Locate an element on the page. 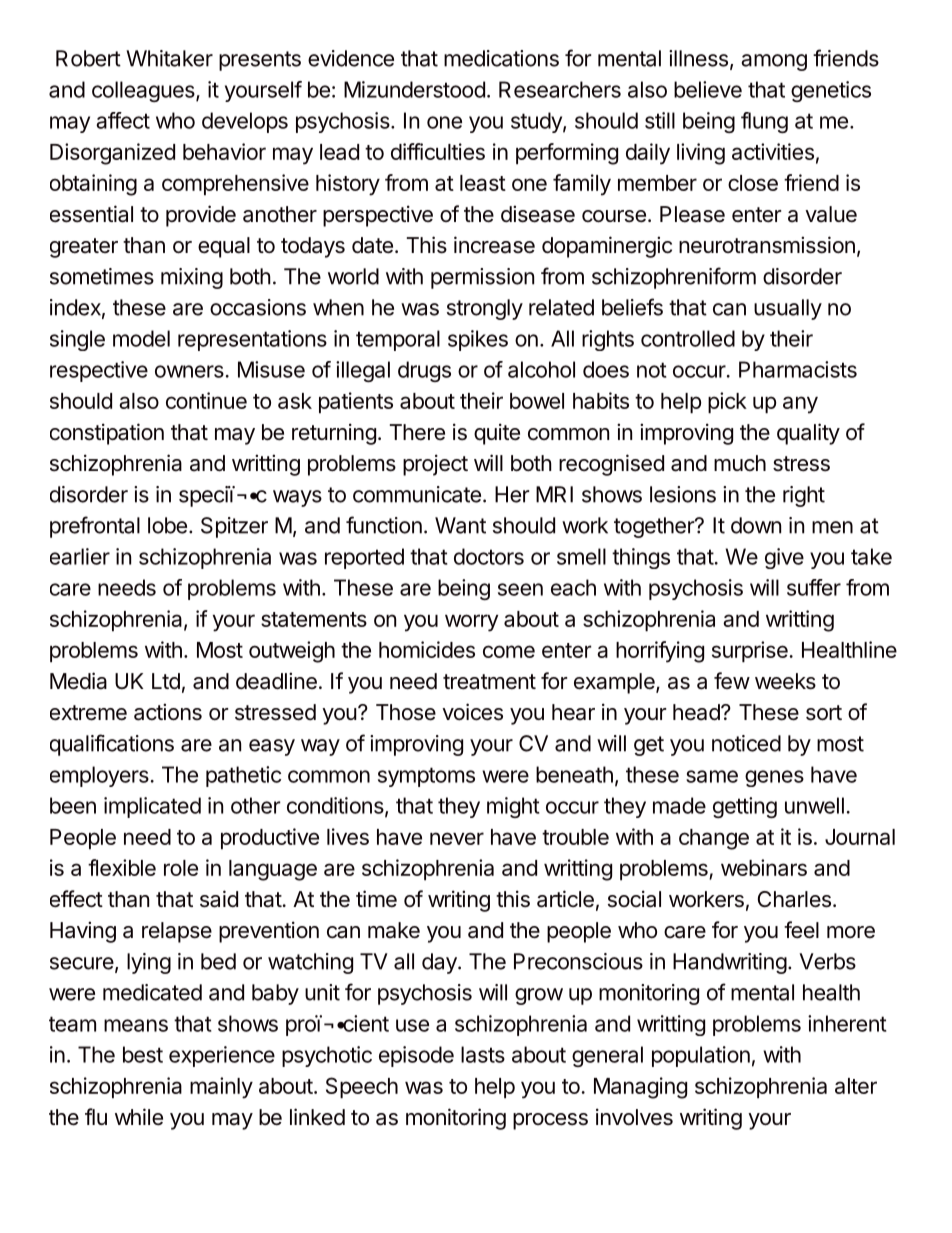  affect is located at coordinates (123, 120).
